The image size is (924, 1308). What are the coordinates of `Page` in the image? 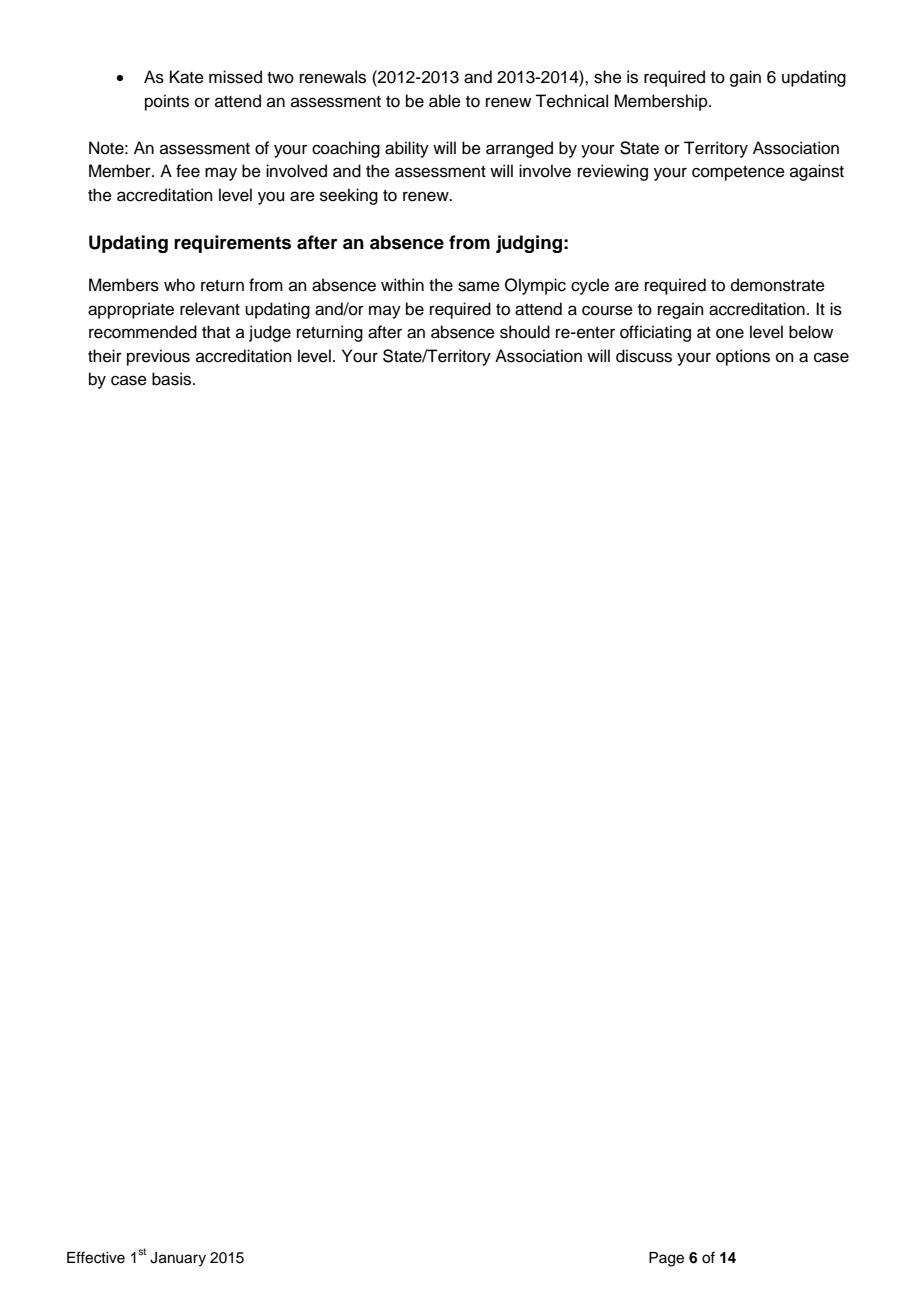 It's located at (666, 1259).
